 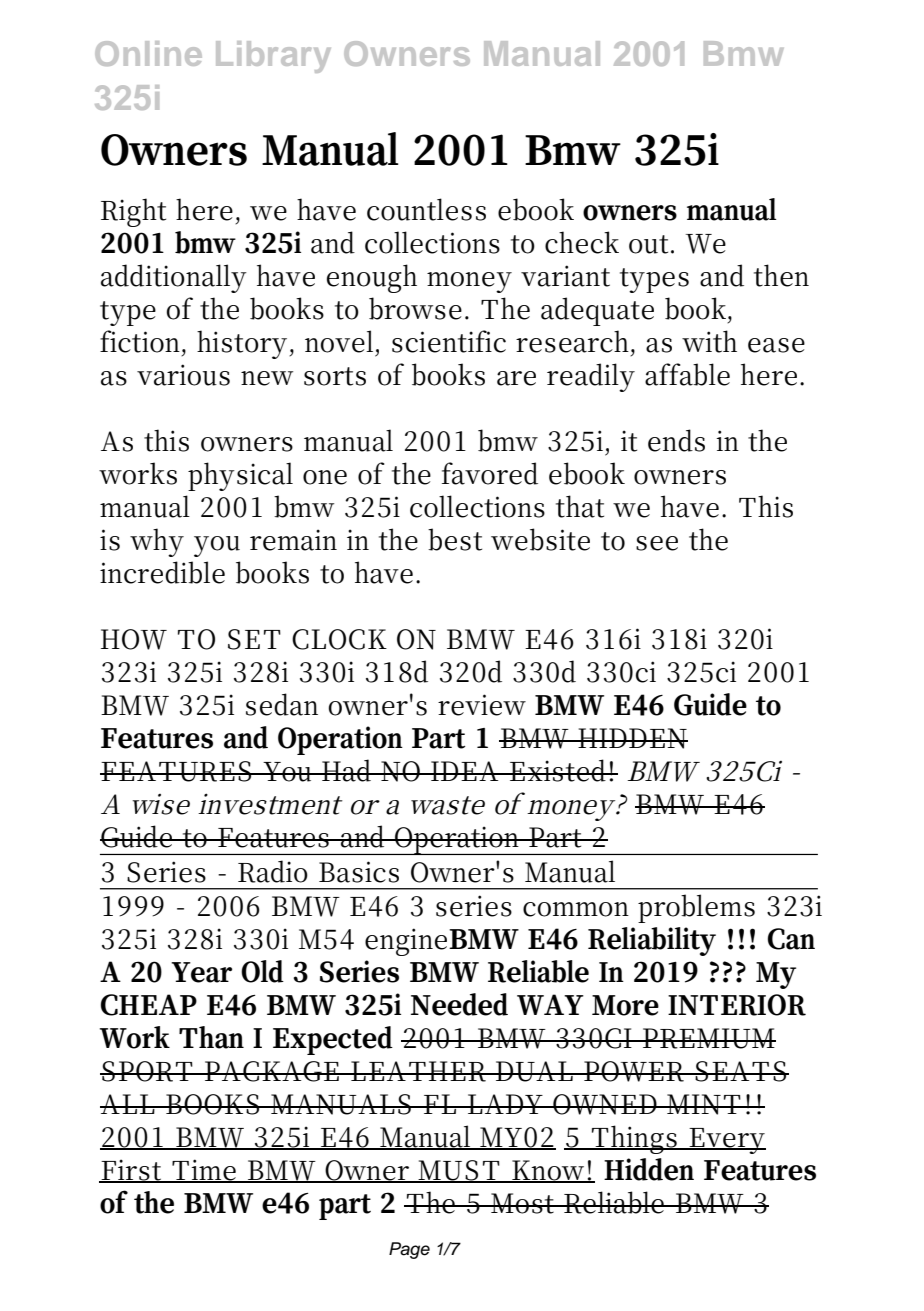 I want to click on review, so click(x=482, y=705).
